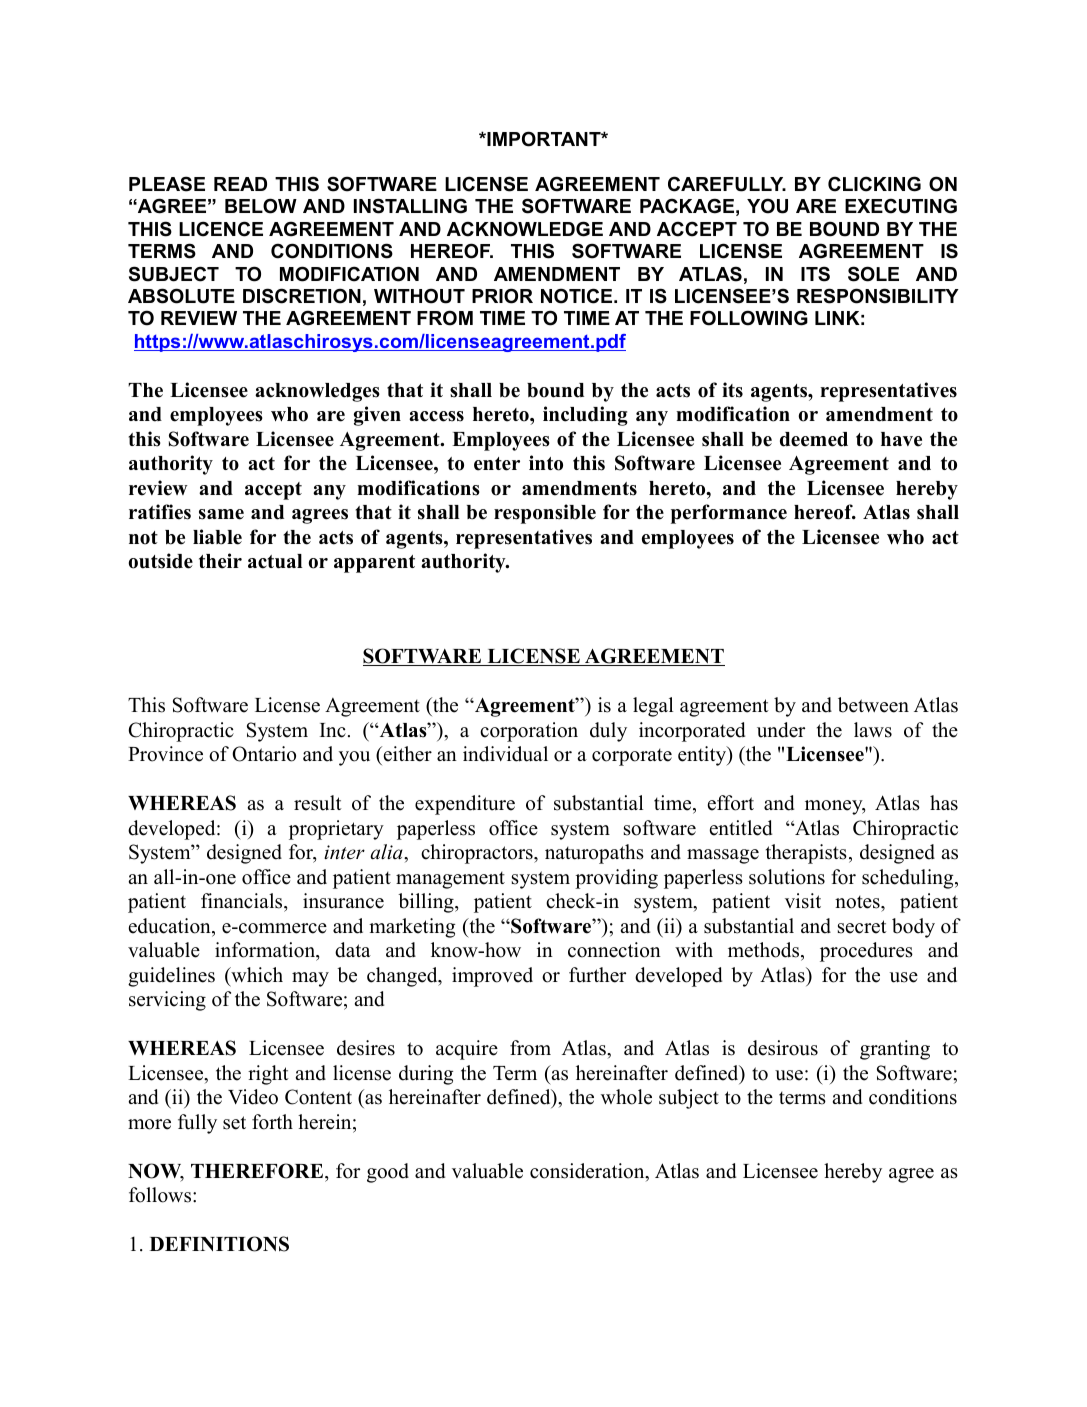 This document has width=1087, height=1407. What do you see at coordinates (502, 296) in the document?
I see `PRIOR` at bounding box center [502, 296].
